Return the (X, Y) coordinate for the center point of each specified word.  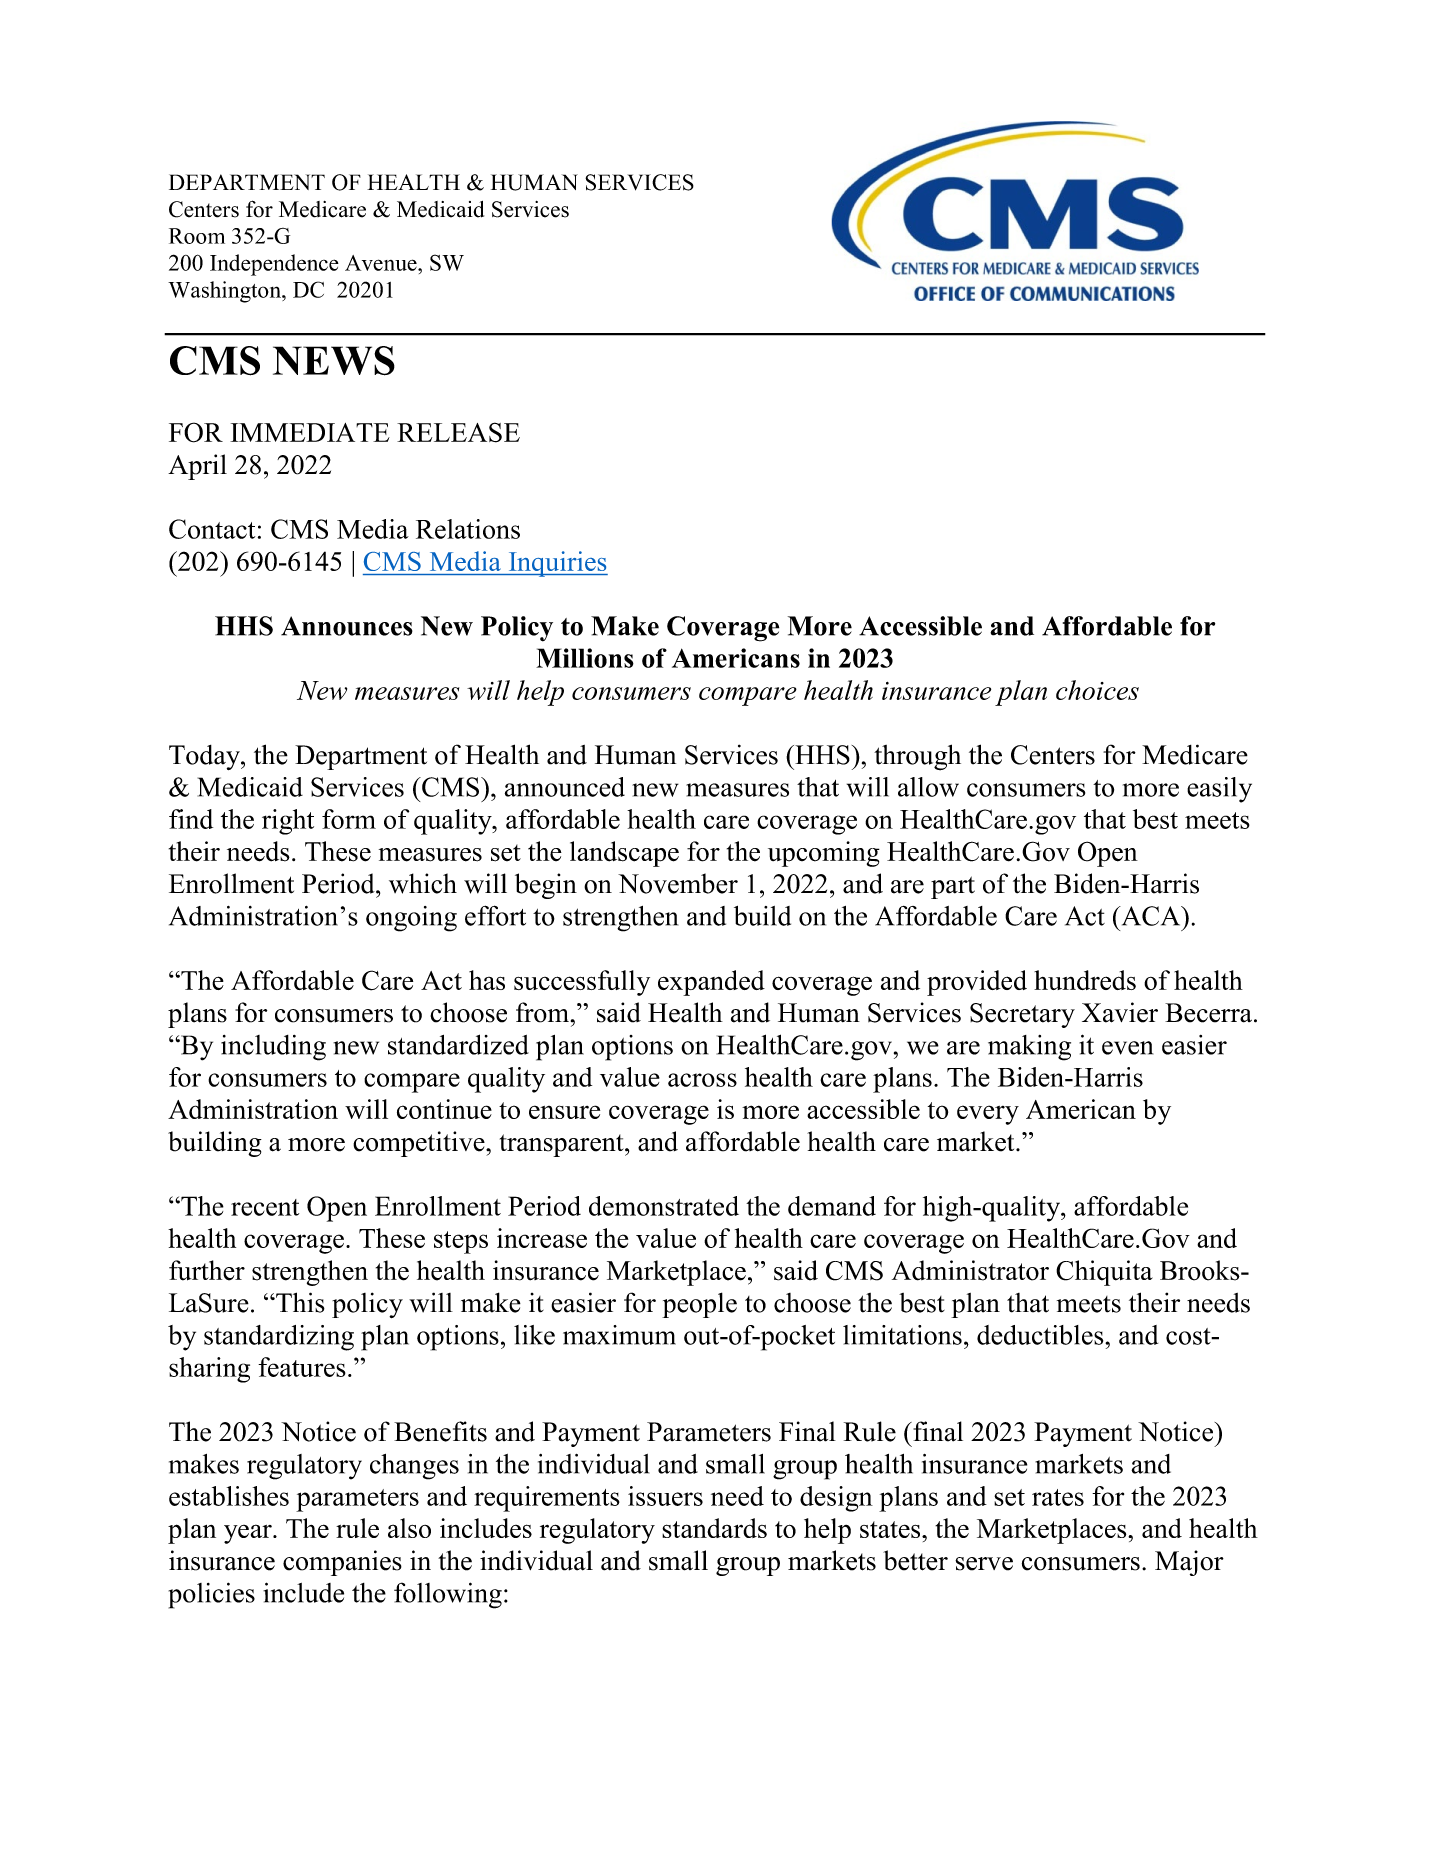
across (702, 1080)
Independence (274, 265)
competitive (420, 1144)
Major (1189, 1563)
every (988, 1115)
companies (342, 1563)
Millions (585, 658)
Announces (347, 626)
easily (1219, 790)
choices (1097, 690)
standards (714, 1528)
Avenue (382, 263)
